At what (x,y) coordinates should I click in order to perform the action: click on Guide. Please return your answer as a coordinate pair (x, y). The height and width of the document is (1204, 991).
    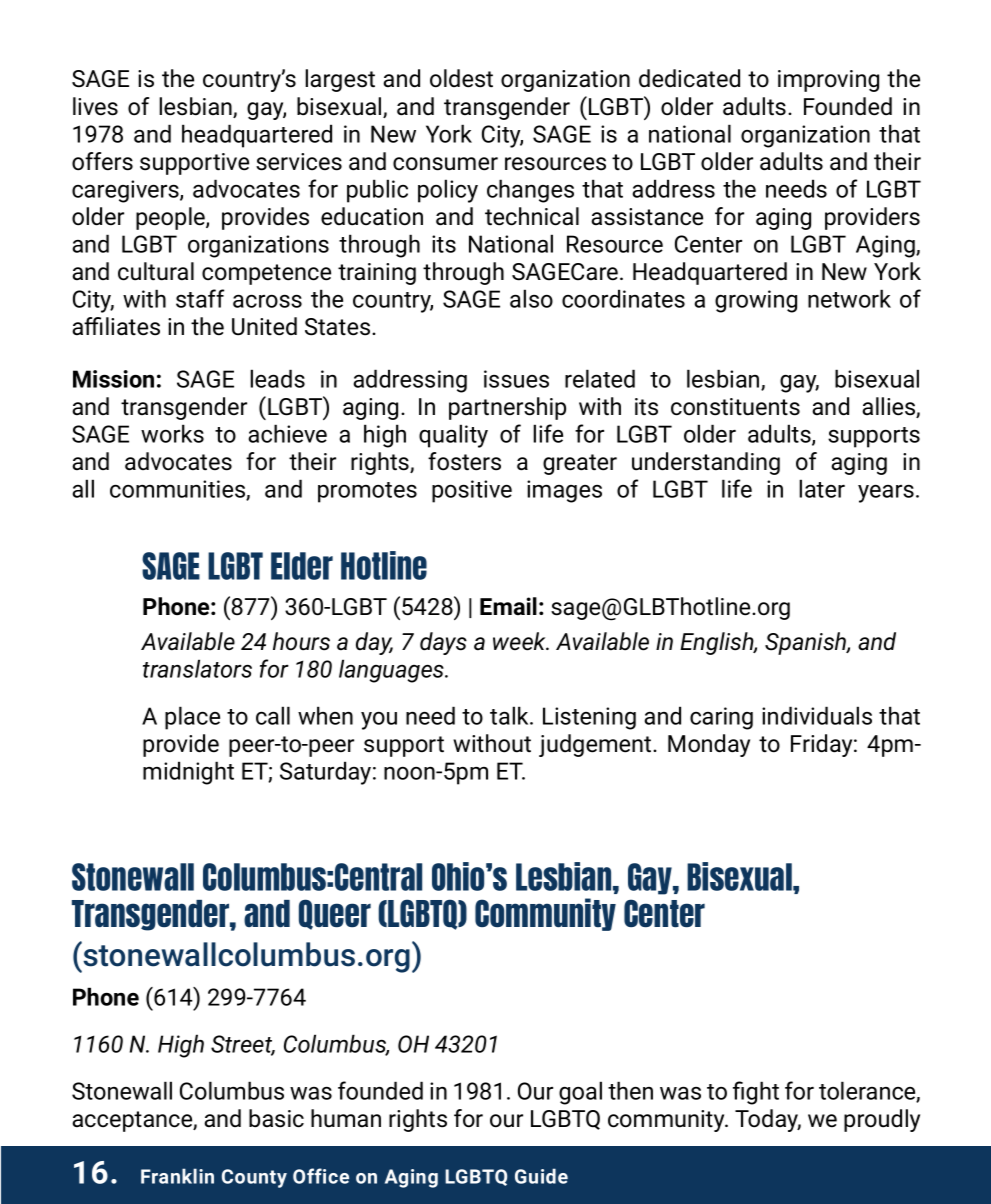
    Looking at the image, I should click on (541, 1176).
